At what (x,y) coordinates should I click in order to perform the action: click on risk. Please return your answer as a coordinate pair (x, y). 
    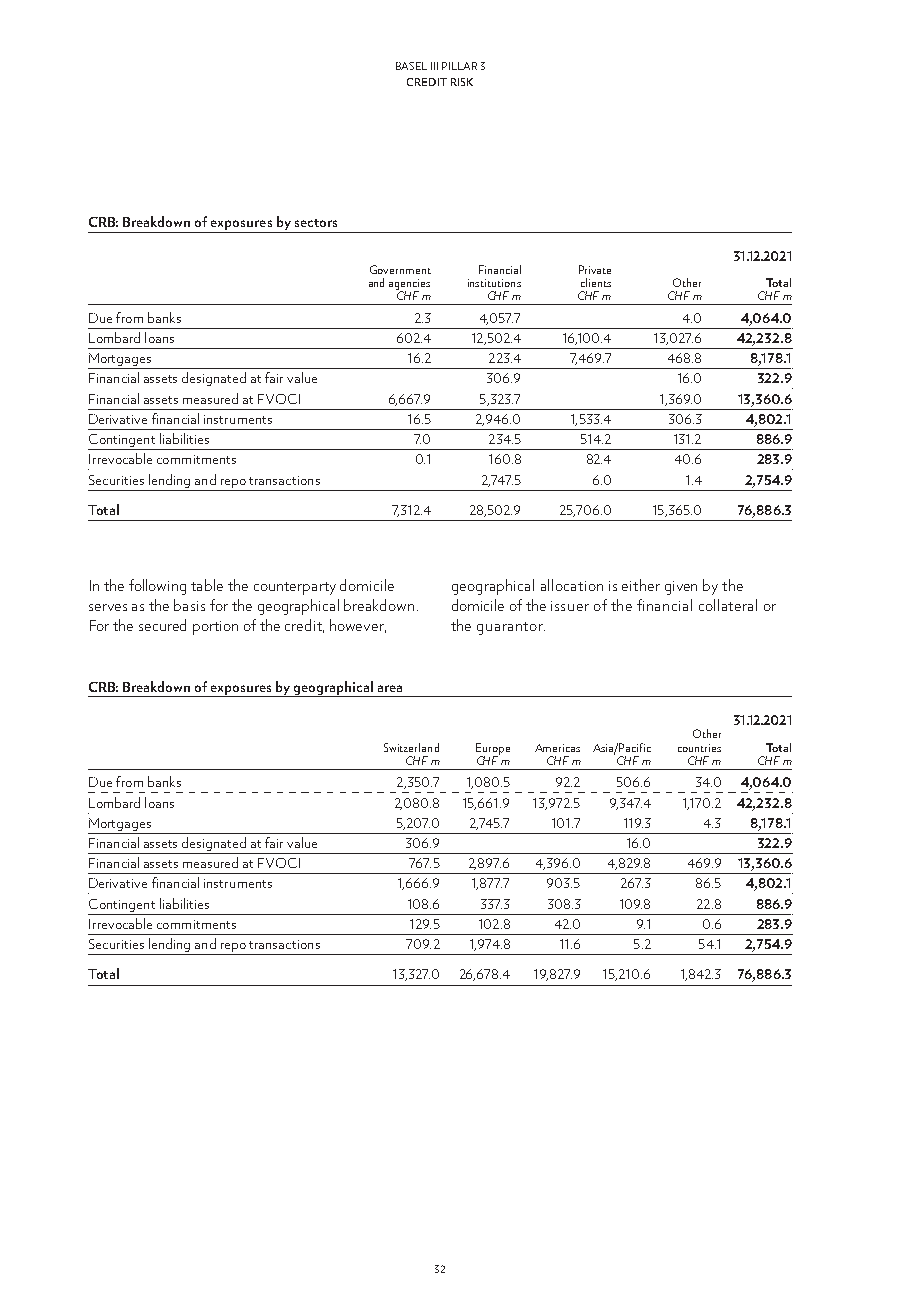
    Looking at the image, I should click on (462, 82).
